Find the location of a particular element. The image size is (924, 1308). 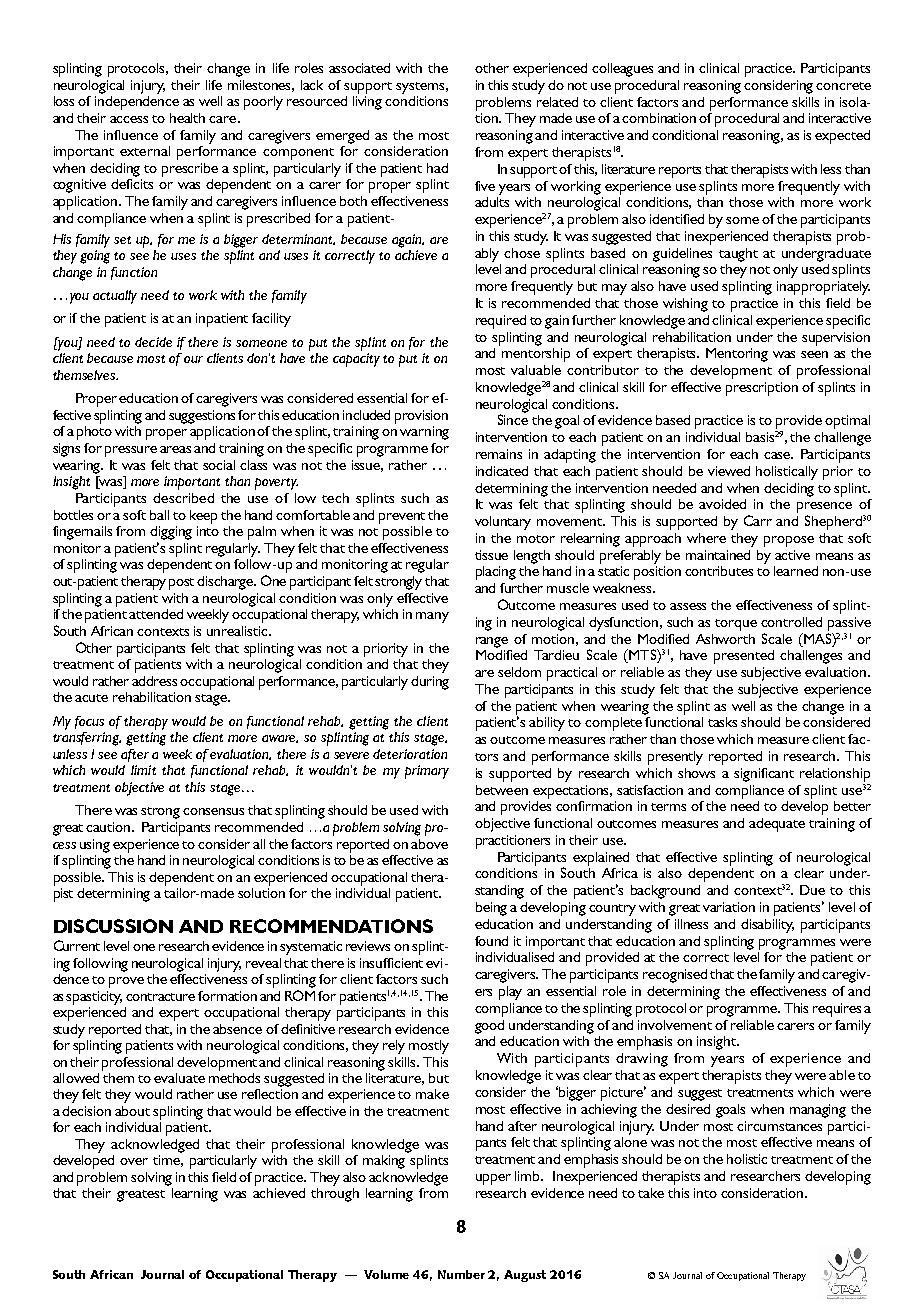

health is located at coordinates (187, 118).
